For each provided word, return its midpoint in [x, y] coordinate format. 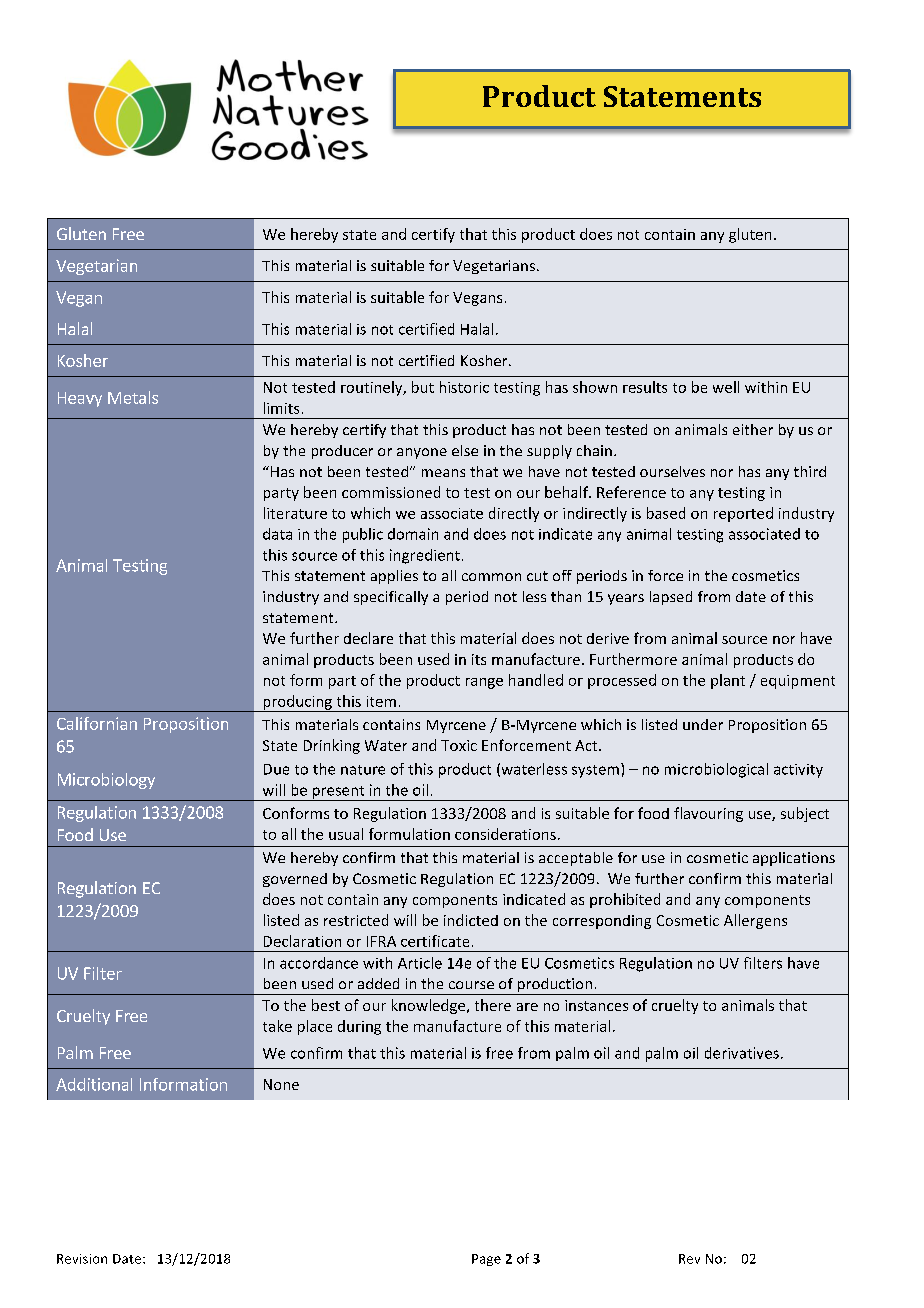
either [753, 429]
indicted [471, 920]
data [277, 534]
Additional [94, 1084]
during [359, 1027]
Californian [97, 723]
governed [295, 880]
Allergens [755, 921]
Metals [133, 397]
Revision [82, 1259]
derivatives [742, 1053]
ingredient [425, 556]
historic [464, 387]
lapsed [671, 598]
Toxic [459, 745]
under [703, 724]
